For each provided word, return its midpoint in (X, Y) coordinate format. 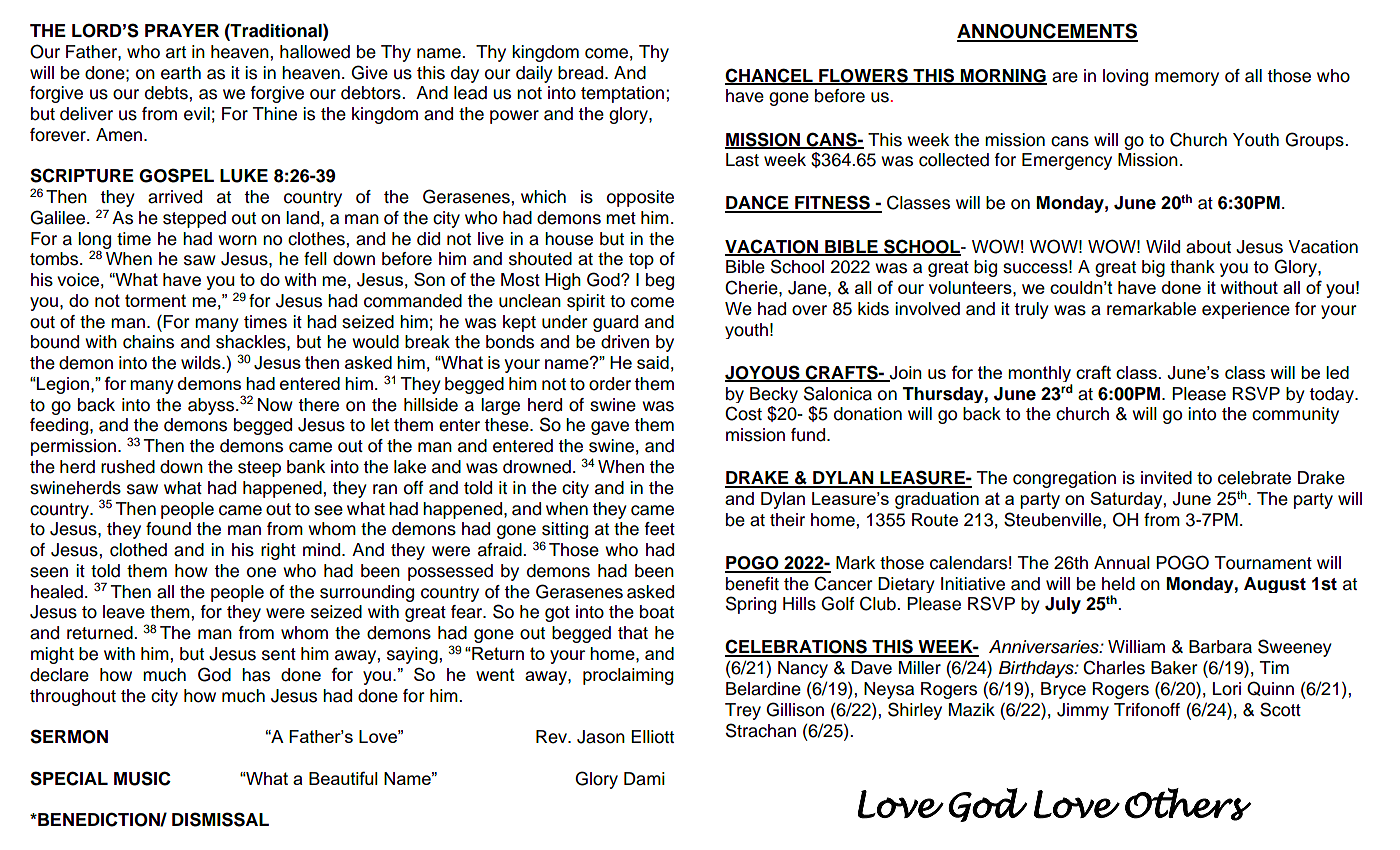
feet (660, 529)
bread (580, 73)
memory (1187, 79)
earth (181, 73)
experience (1246, 310)
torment (155, 300)
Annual (1122, 563)
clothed (138, 550)
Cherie (752, 287)
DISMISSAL (220, 819)
